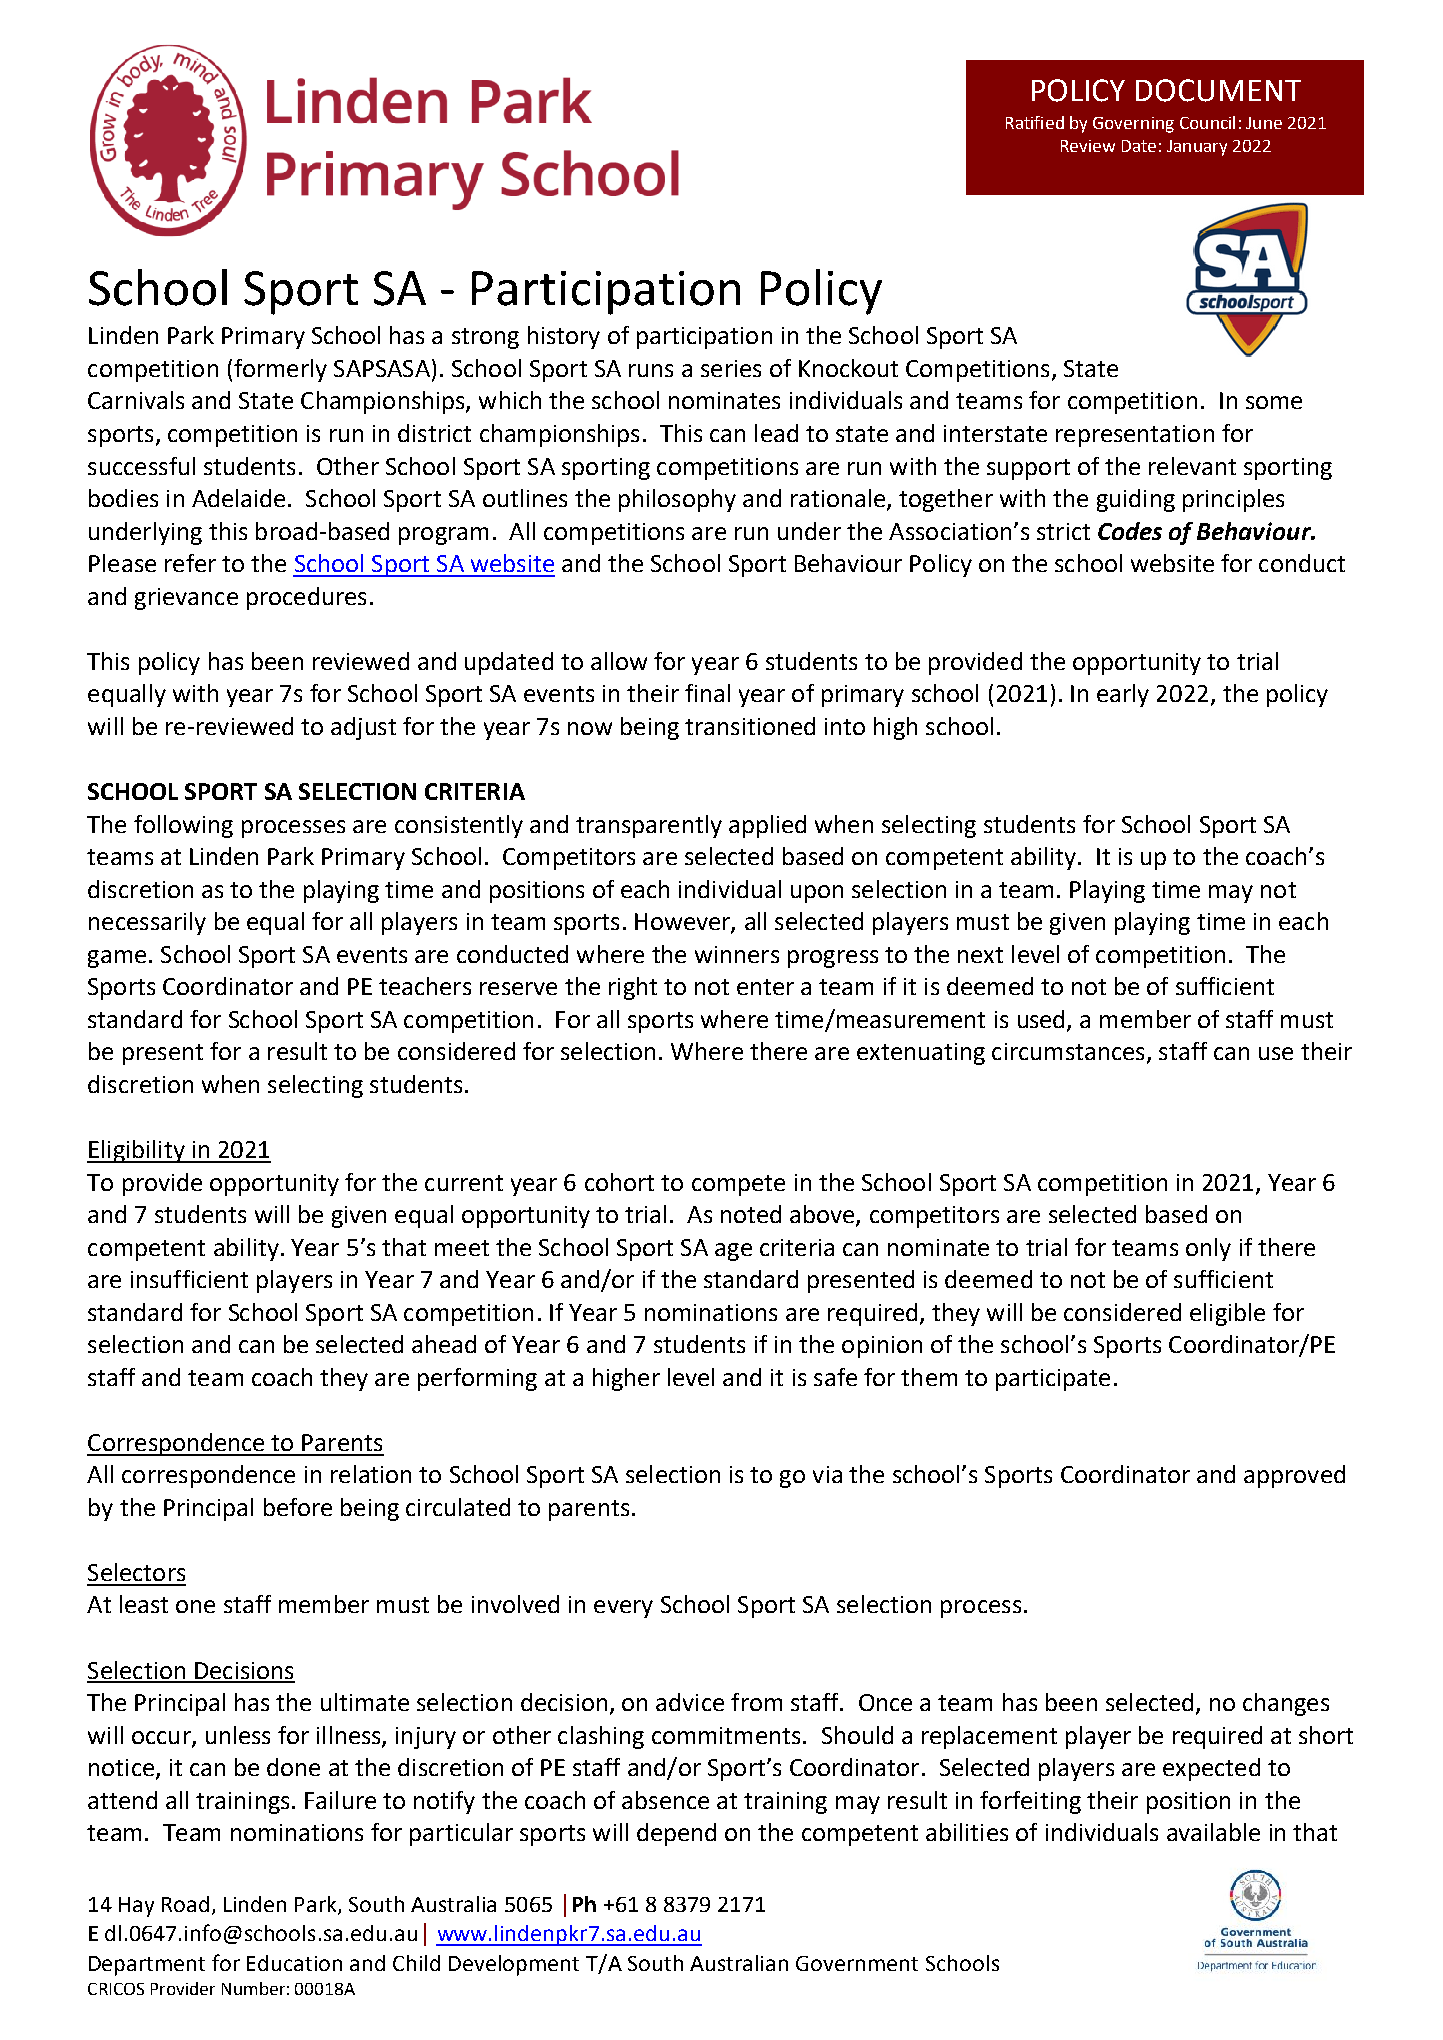 The width and height of the screenshot is (1443, 2040). I want to click on ahead, so click(444, 1344).
